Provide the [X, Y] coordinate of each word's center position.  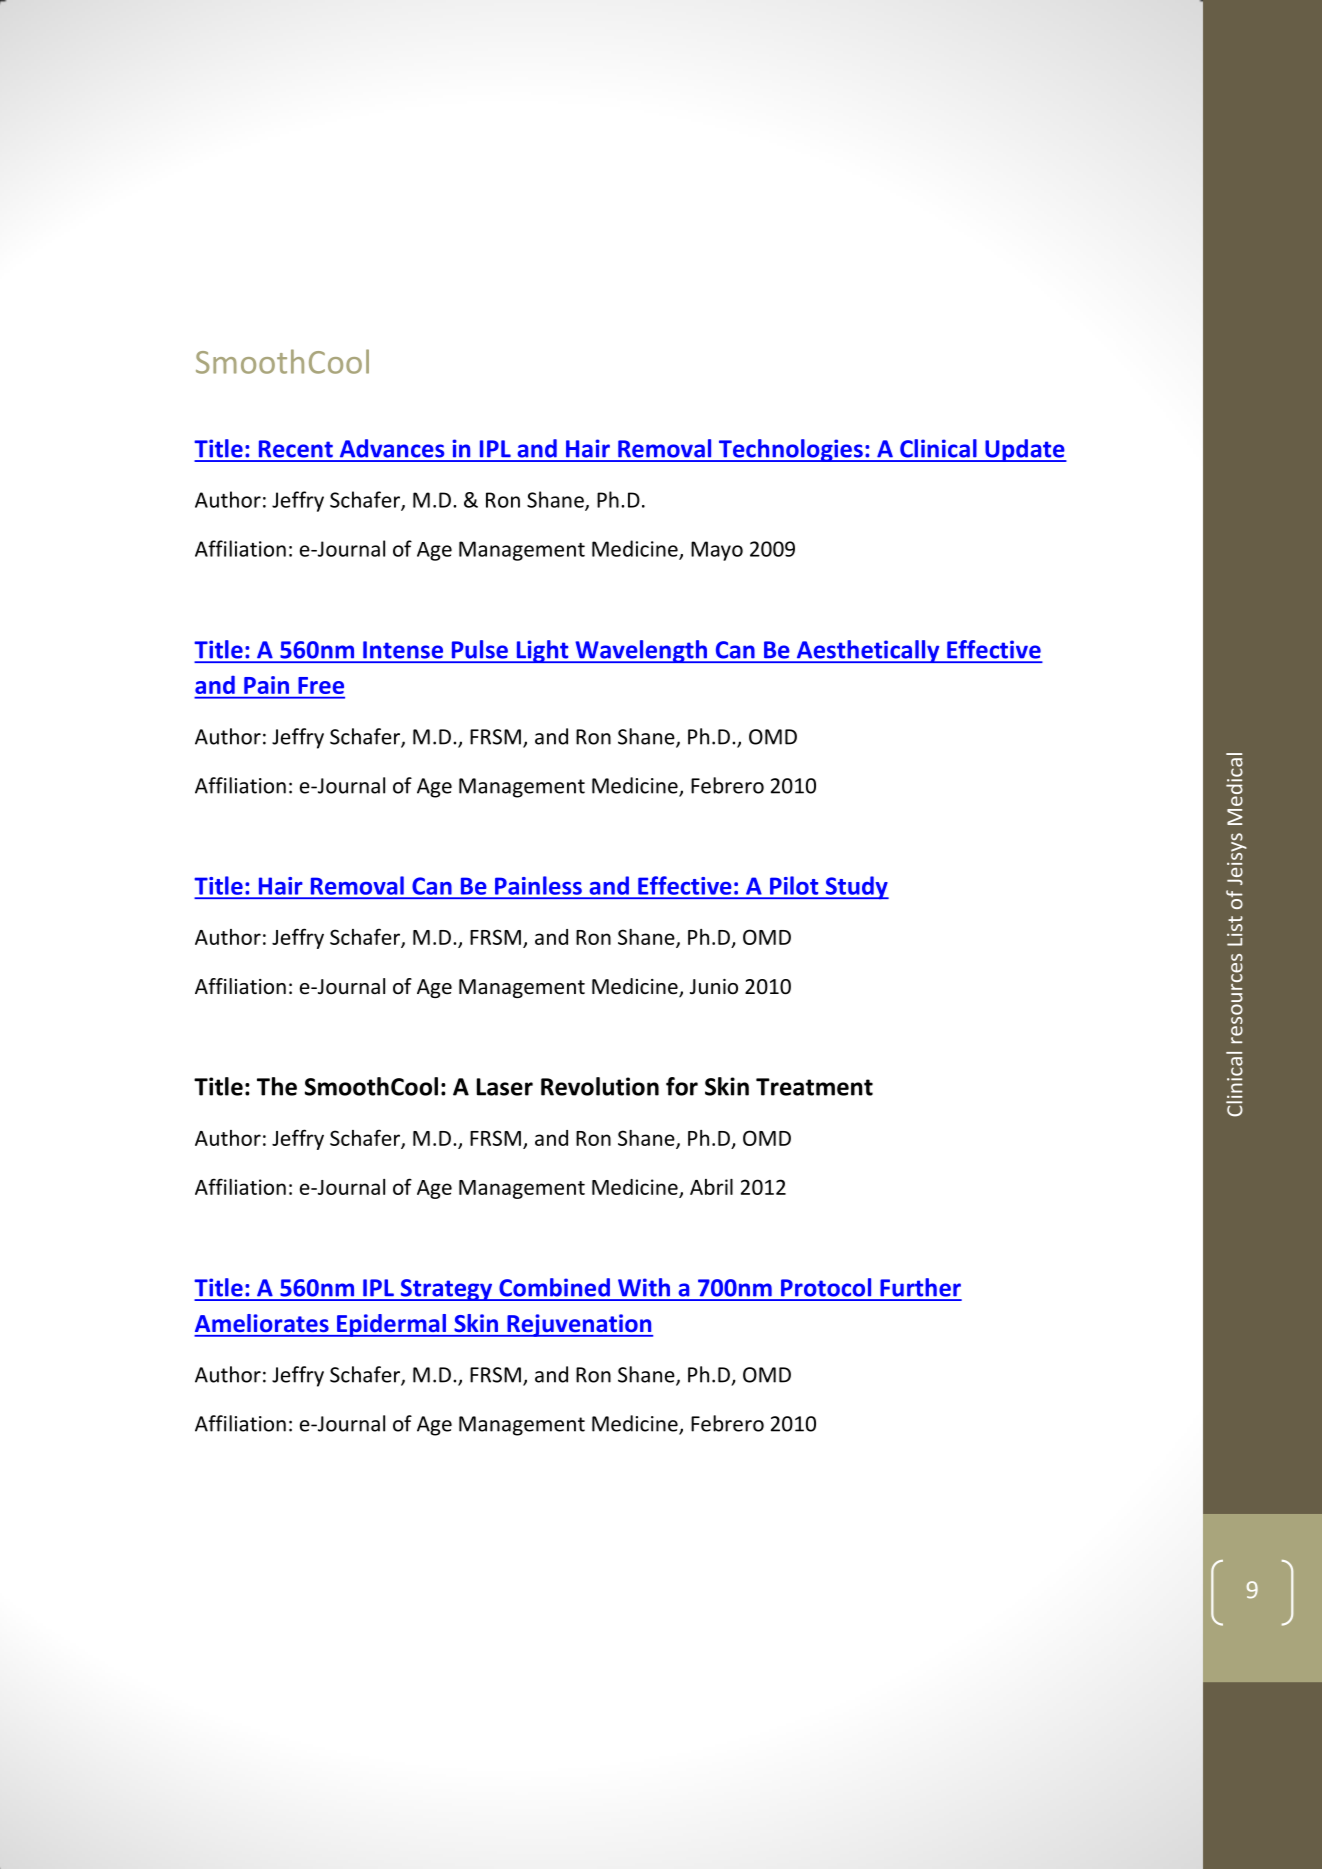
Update [1025, 450]
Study [856, 888]
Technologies [790, 450]
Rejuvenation [579, 1325]
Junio [714, 987]
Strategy [446, 1290]
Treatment [814, 1087]
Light [542, 651]
